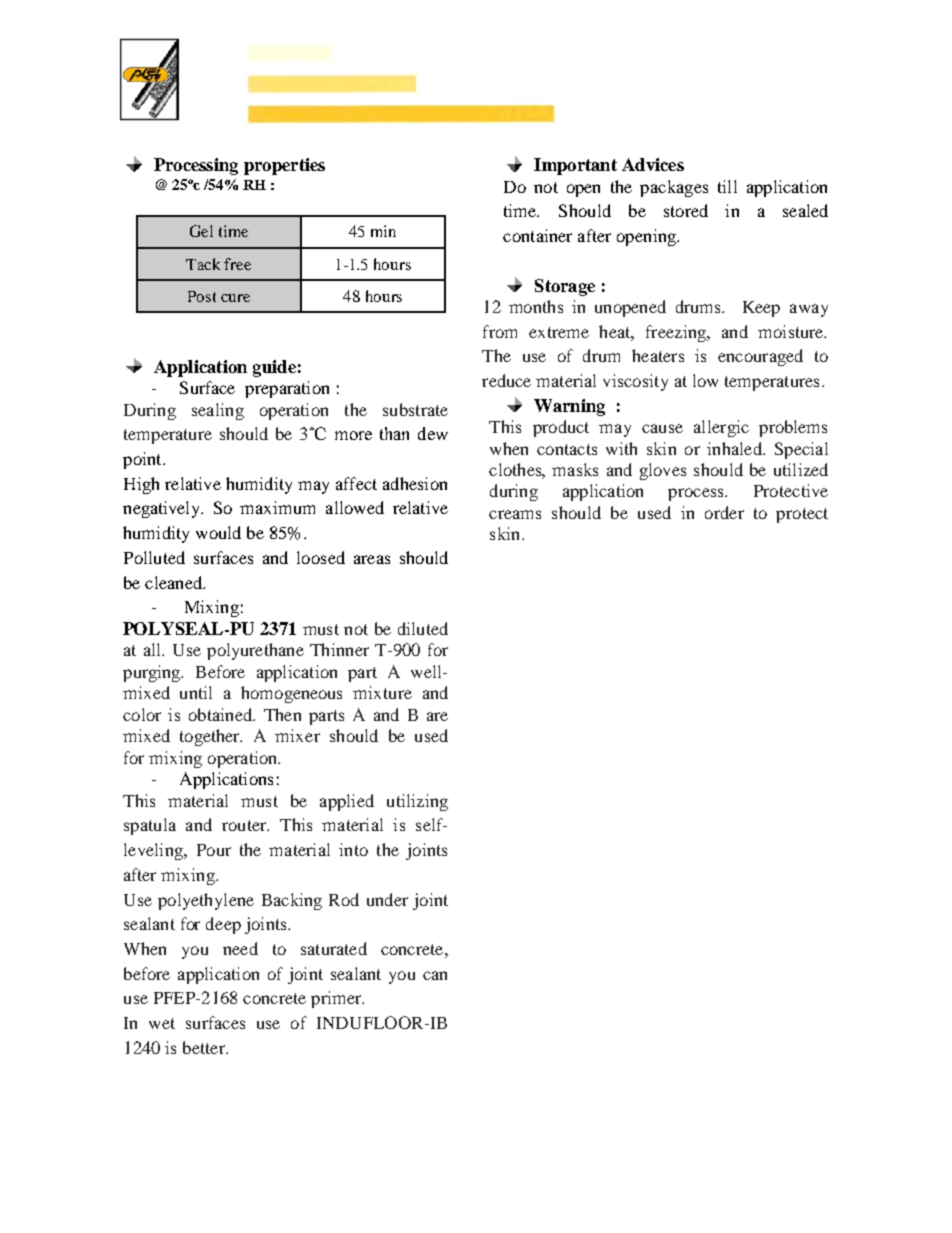 The height and width of the document is (1233, 952). I want to click on can, so click(435, 975).
